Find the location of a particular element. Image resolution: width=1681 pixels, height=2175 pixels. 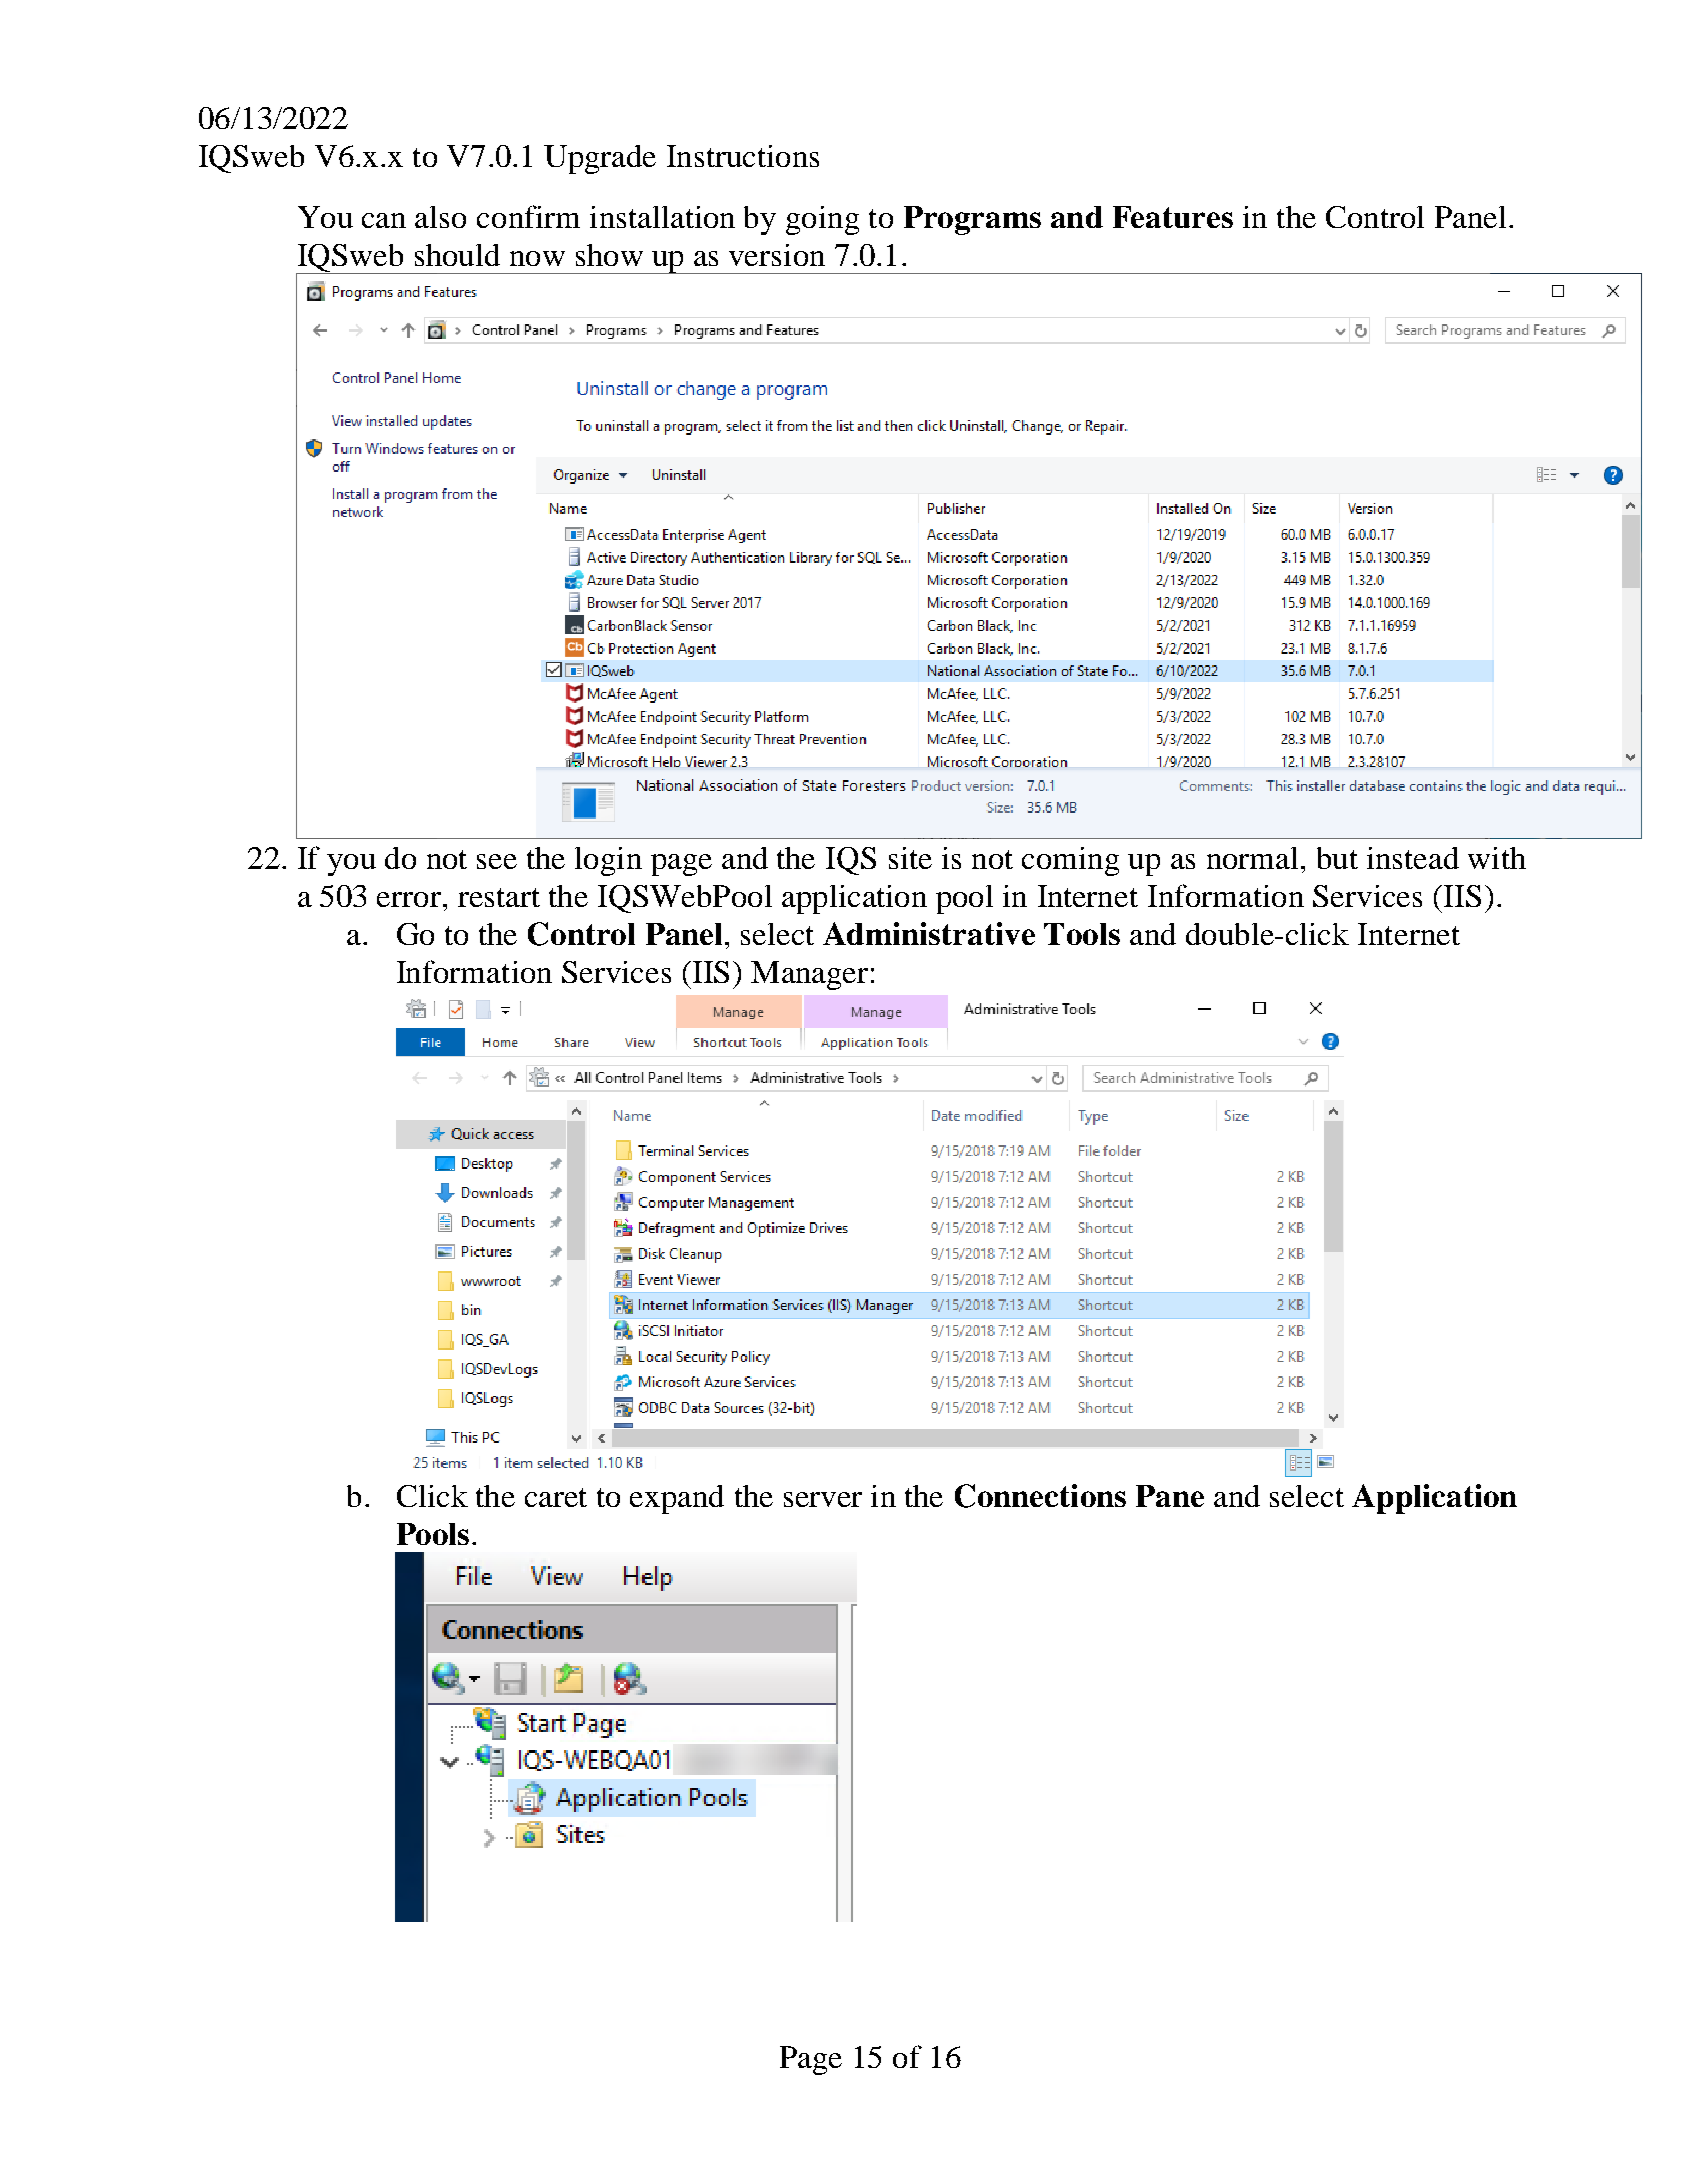

version is located at coordinates (777, 255).
